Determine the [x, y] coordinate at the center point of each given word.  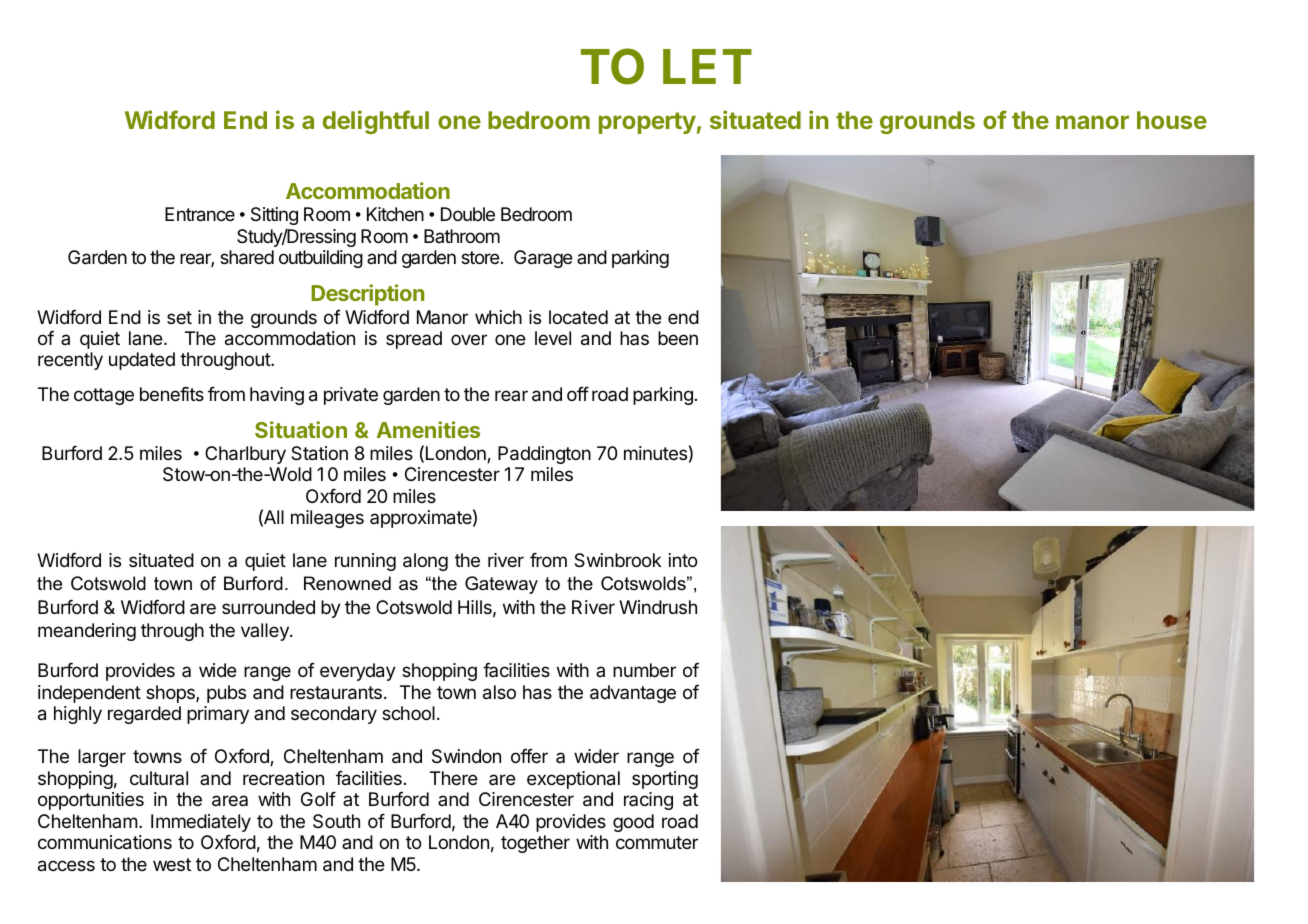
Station [319, 453]
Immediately [201, 823]
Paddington [544, 455]
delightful [376, 122]
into [683, 560]
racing [648, 801]
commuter [657, 842]
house [1172, 120]
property [647, 123]
